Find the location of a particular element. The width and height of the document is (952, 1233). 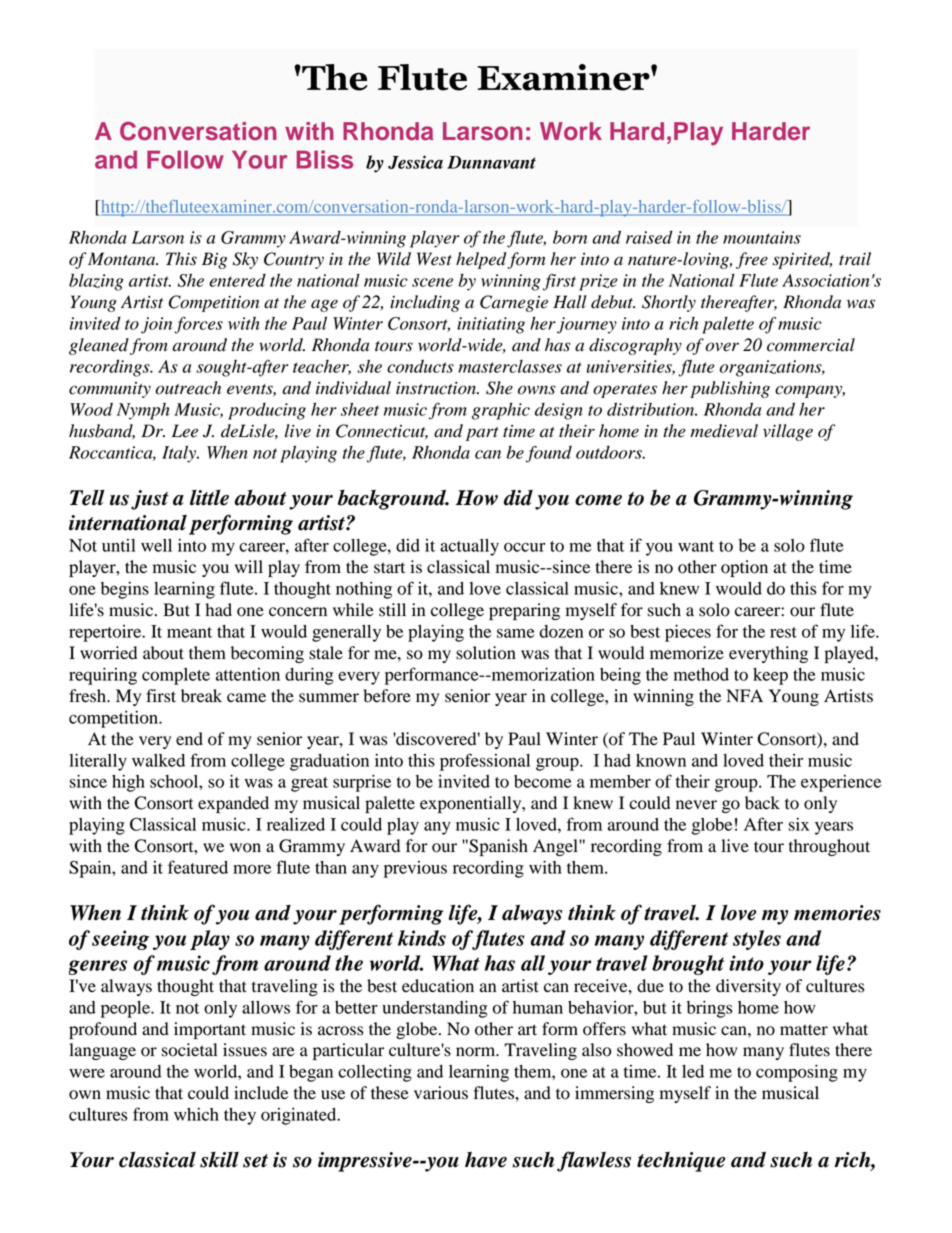

Big is located at coordinates (214, 260).
